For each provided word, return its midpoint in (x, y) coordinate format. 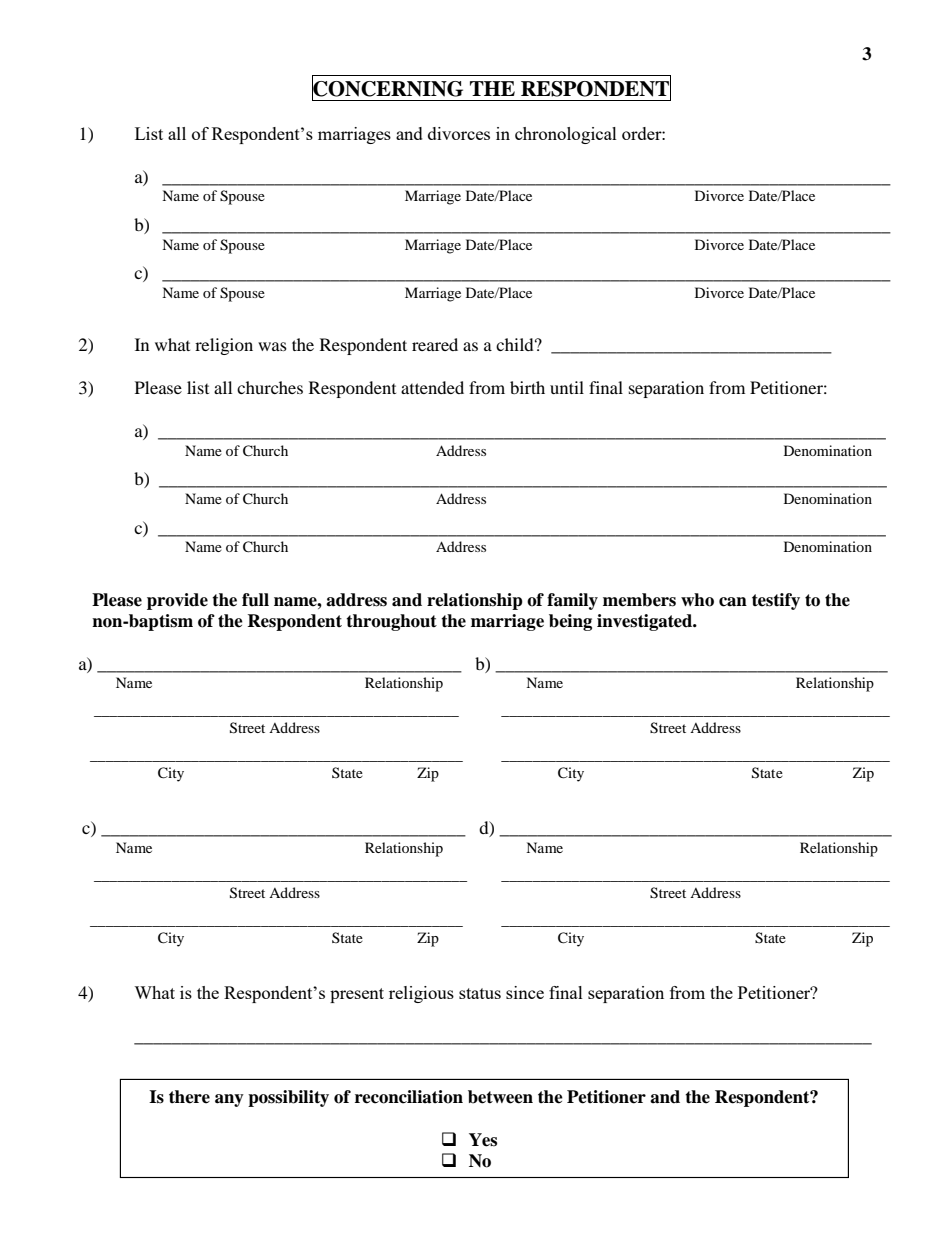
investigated (646, 622)
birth (527, 387)
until (567, 387)
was (272, 346)
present (357, 995)
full (255, 600)
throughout (391, 622)
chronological (566, 135)
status (480, 993)
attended (432, 387)
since (525, 992)
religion (224, 346)
